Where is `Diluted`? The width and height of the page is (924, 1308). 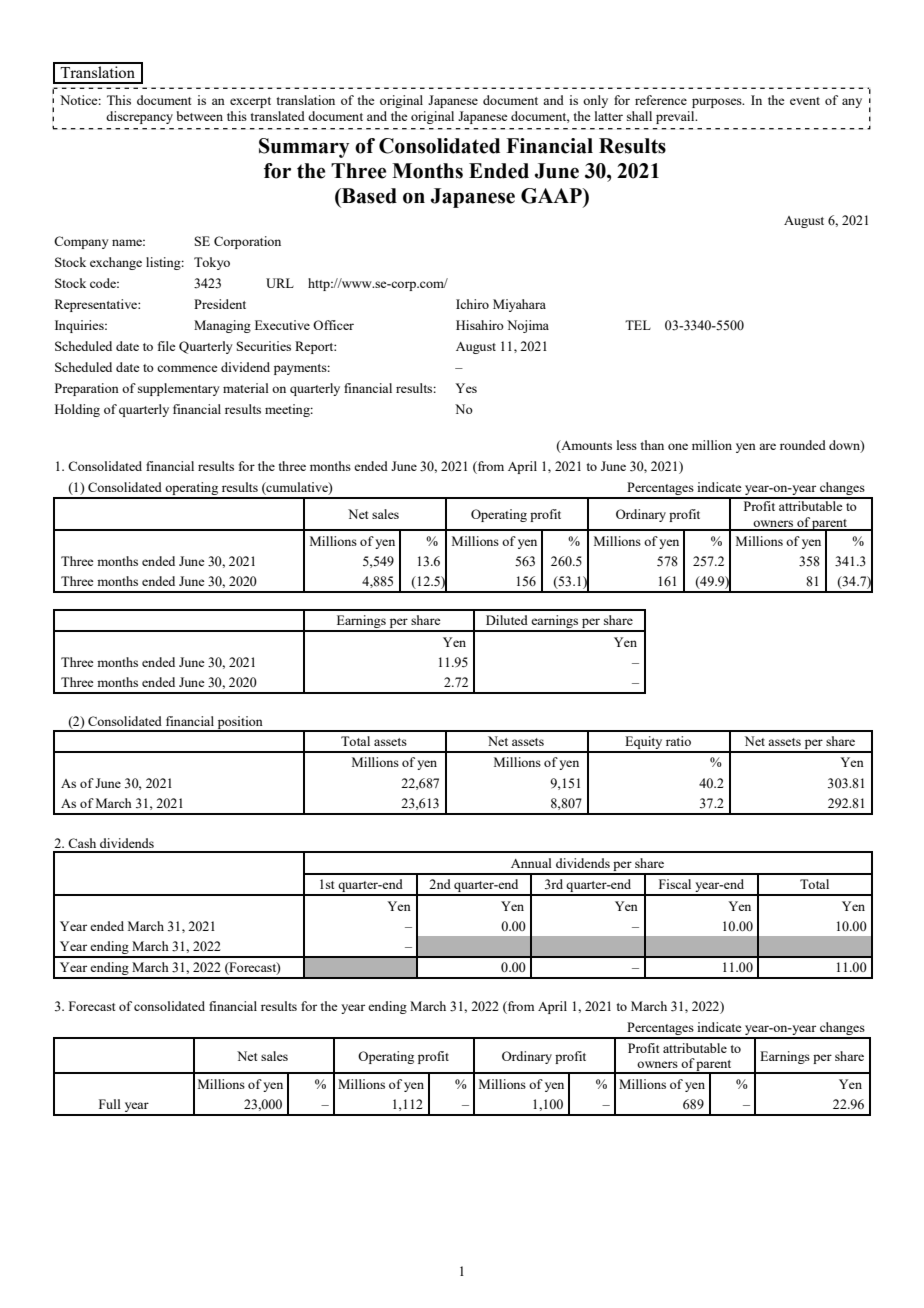 Diluted is located at coordinates (507, 620).
